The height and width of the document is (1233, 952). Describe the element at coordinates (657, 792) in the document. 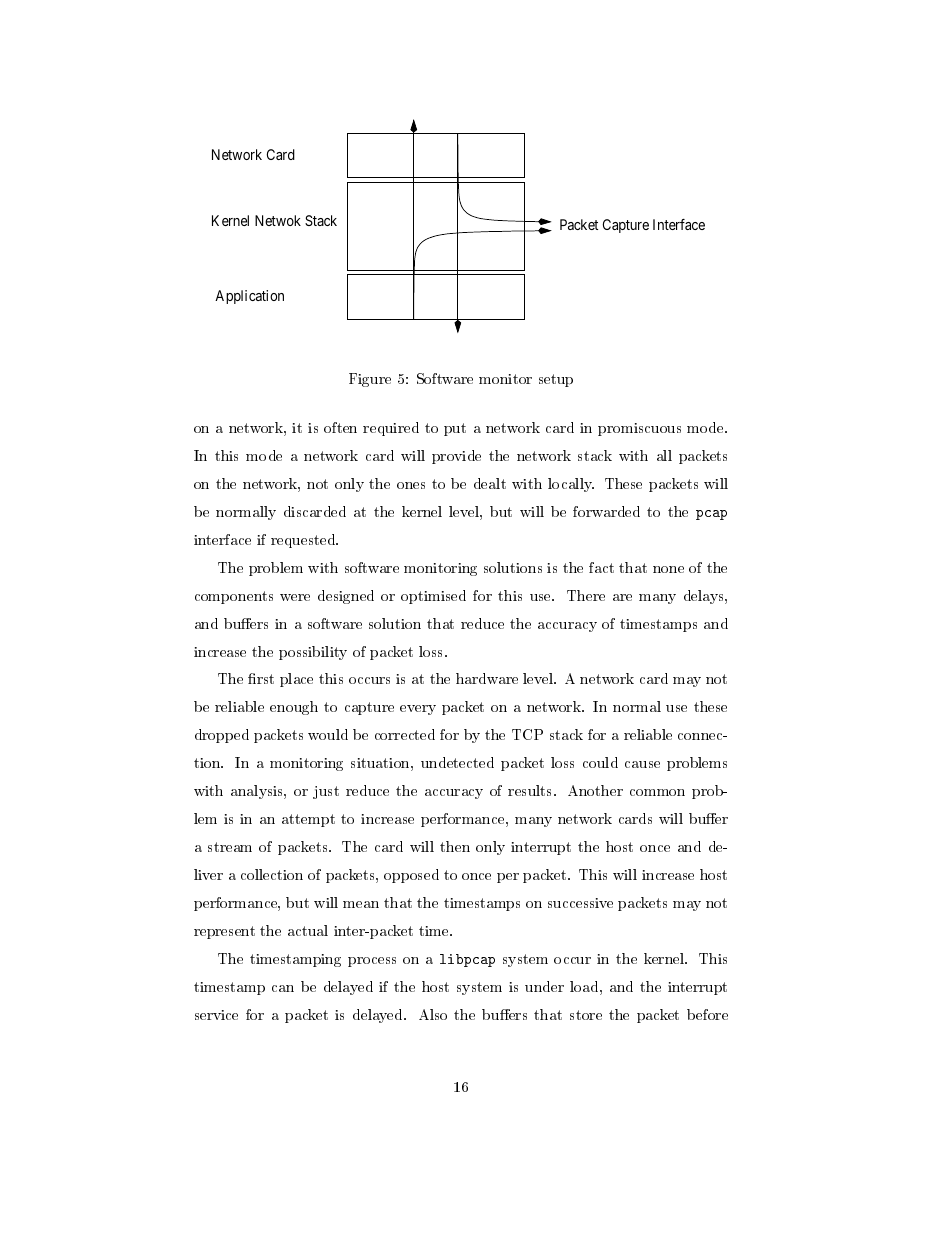

I see `common` at that location.
